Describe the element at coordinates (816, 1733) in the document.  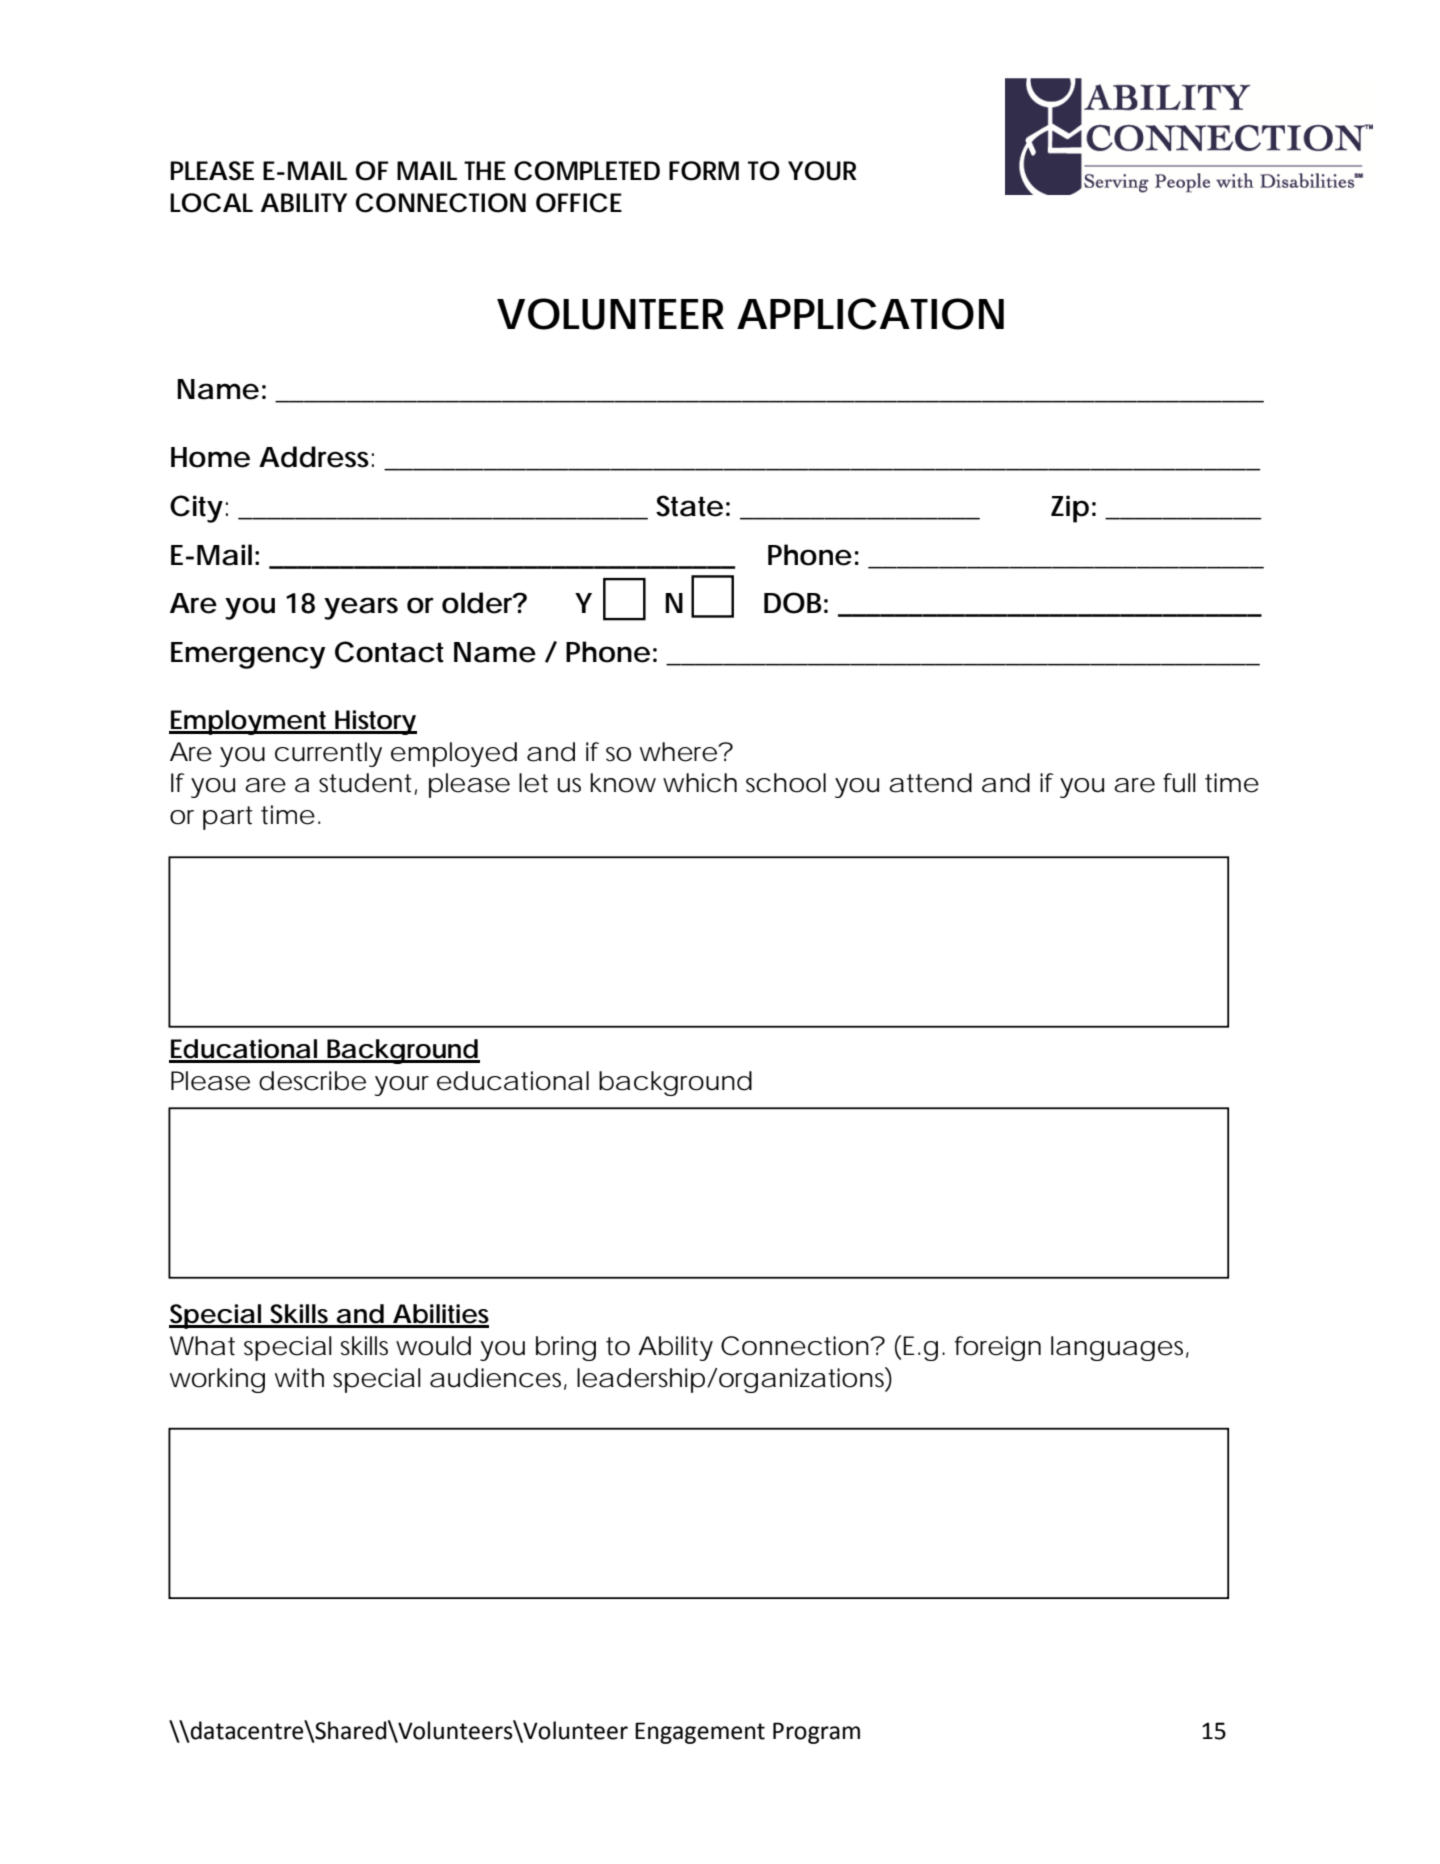
I see `Program` at that location.
